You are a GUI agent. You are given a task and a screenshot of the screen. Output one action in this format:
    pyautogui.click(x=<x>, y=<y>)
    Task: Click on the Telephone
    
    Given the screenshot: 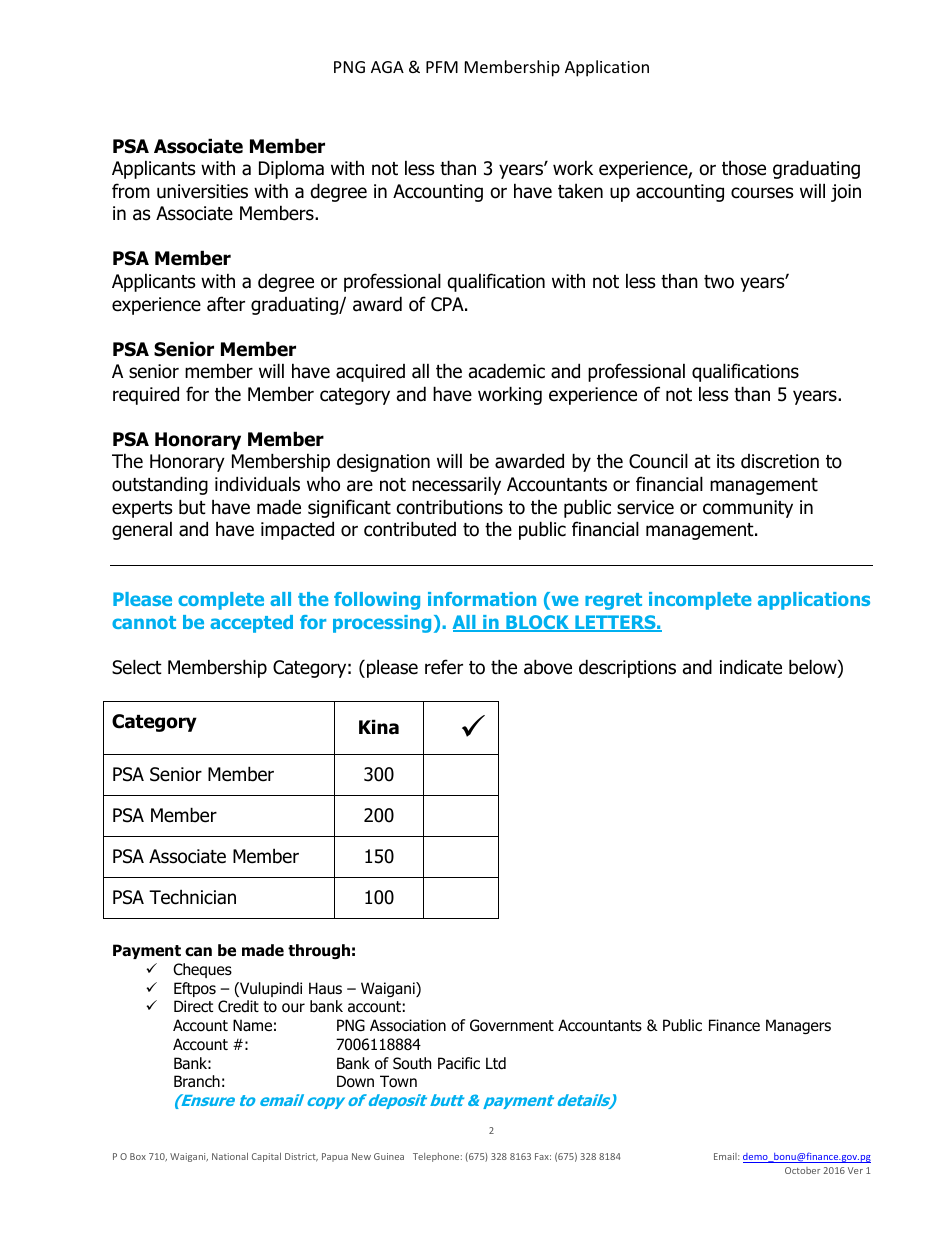 What is the action you would take?
    pyautogui.click(x=437, y=1157)
